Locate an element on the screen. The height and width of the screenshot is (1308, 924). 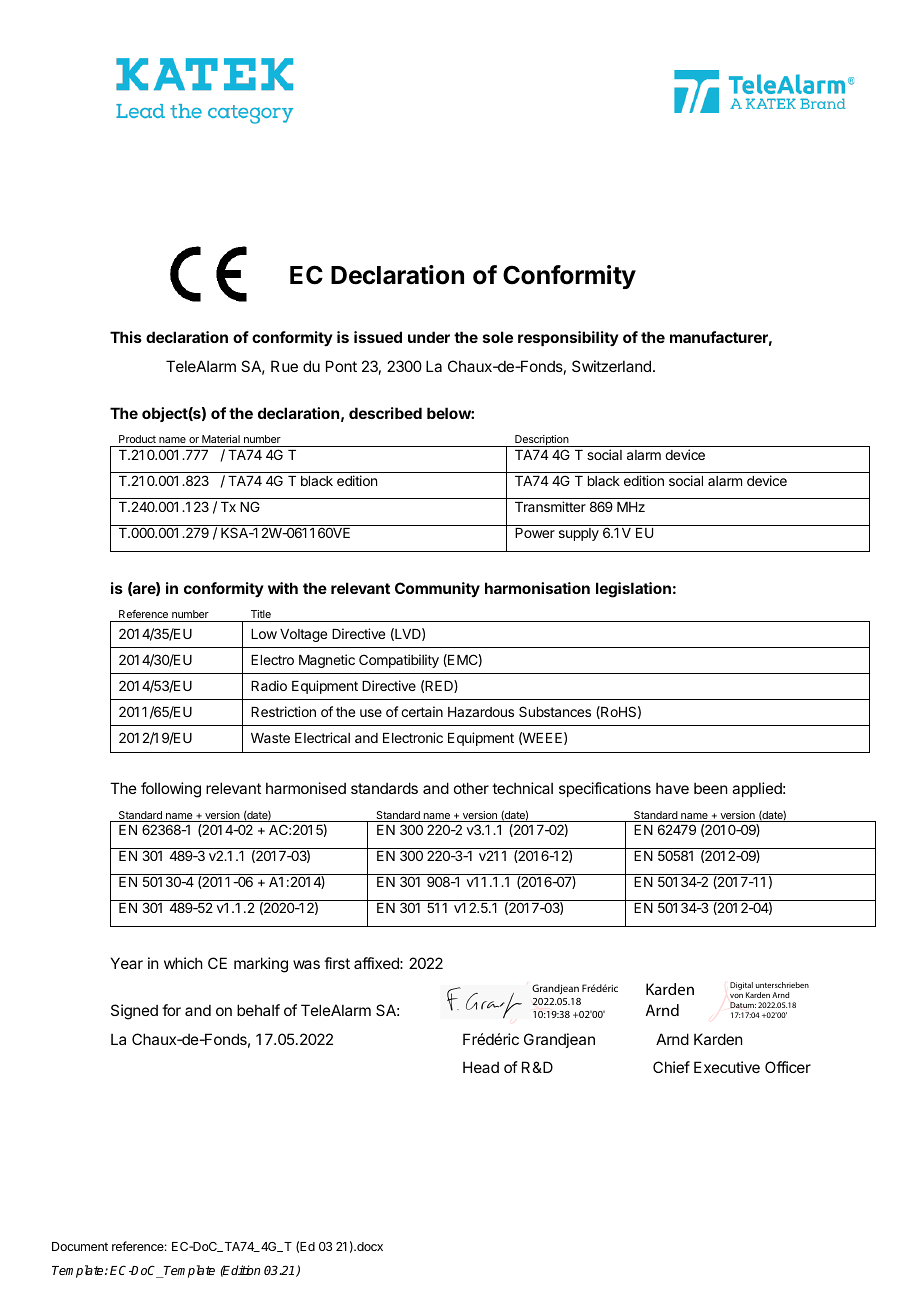
first is located at coordinates (337, 963).
